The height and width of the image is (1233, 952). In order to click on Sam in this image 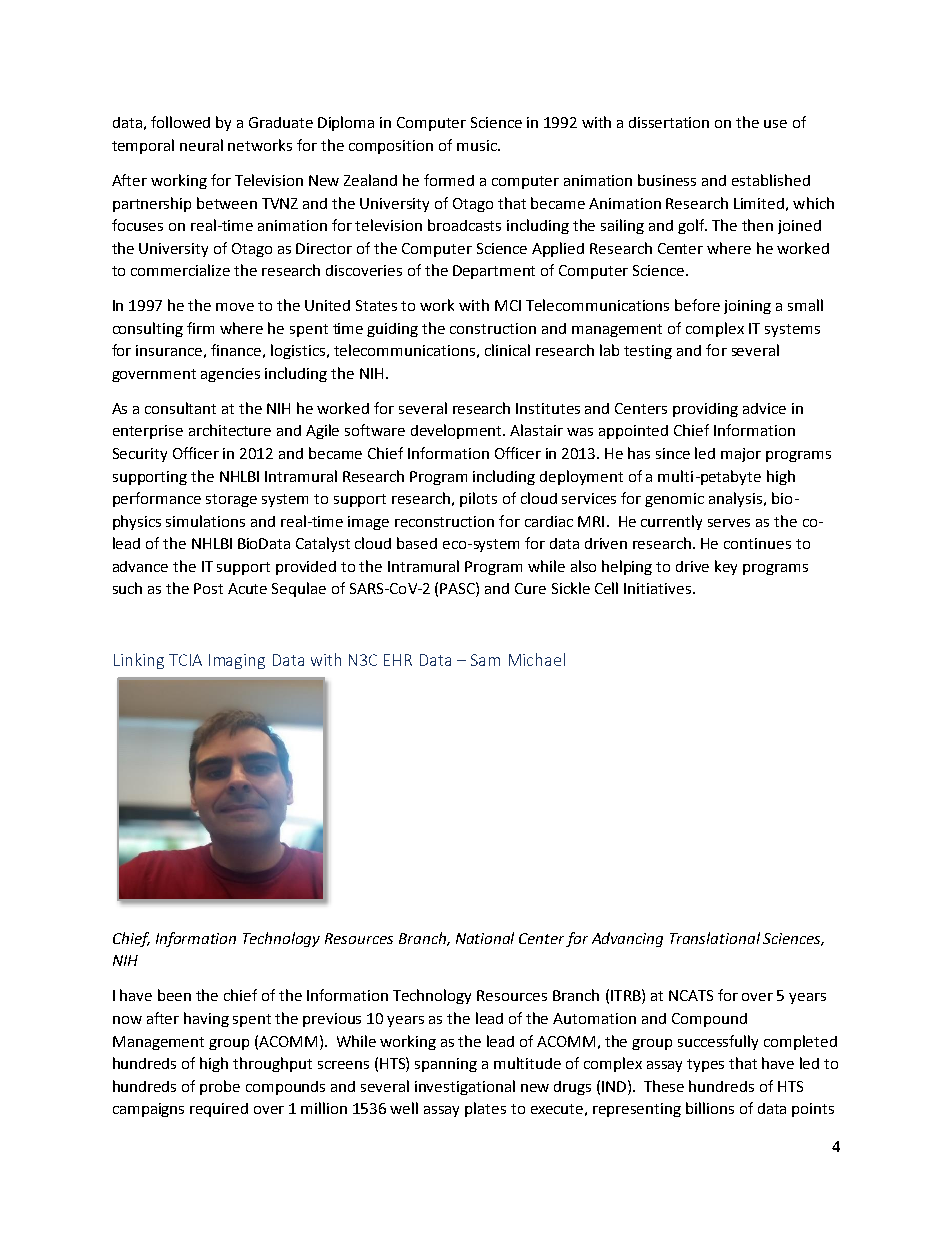, I will do `click(485, 660)`.
